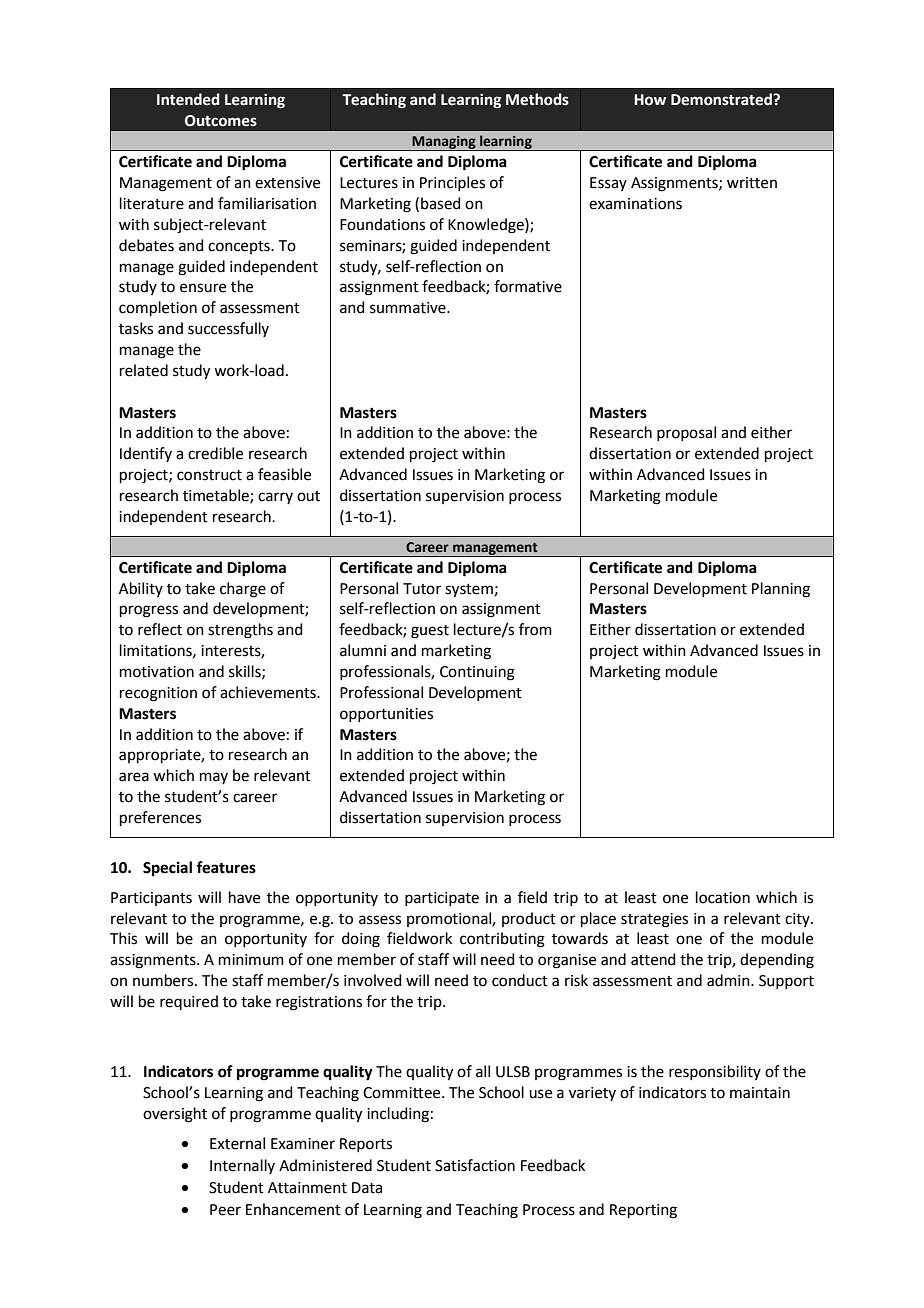  I want to click on Demonstrated, so click(722, 99).
